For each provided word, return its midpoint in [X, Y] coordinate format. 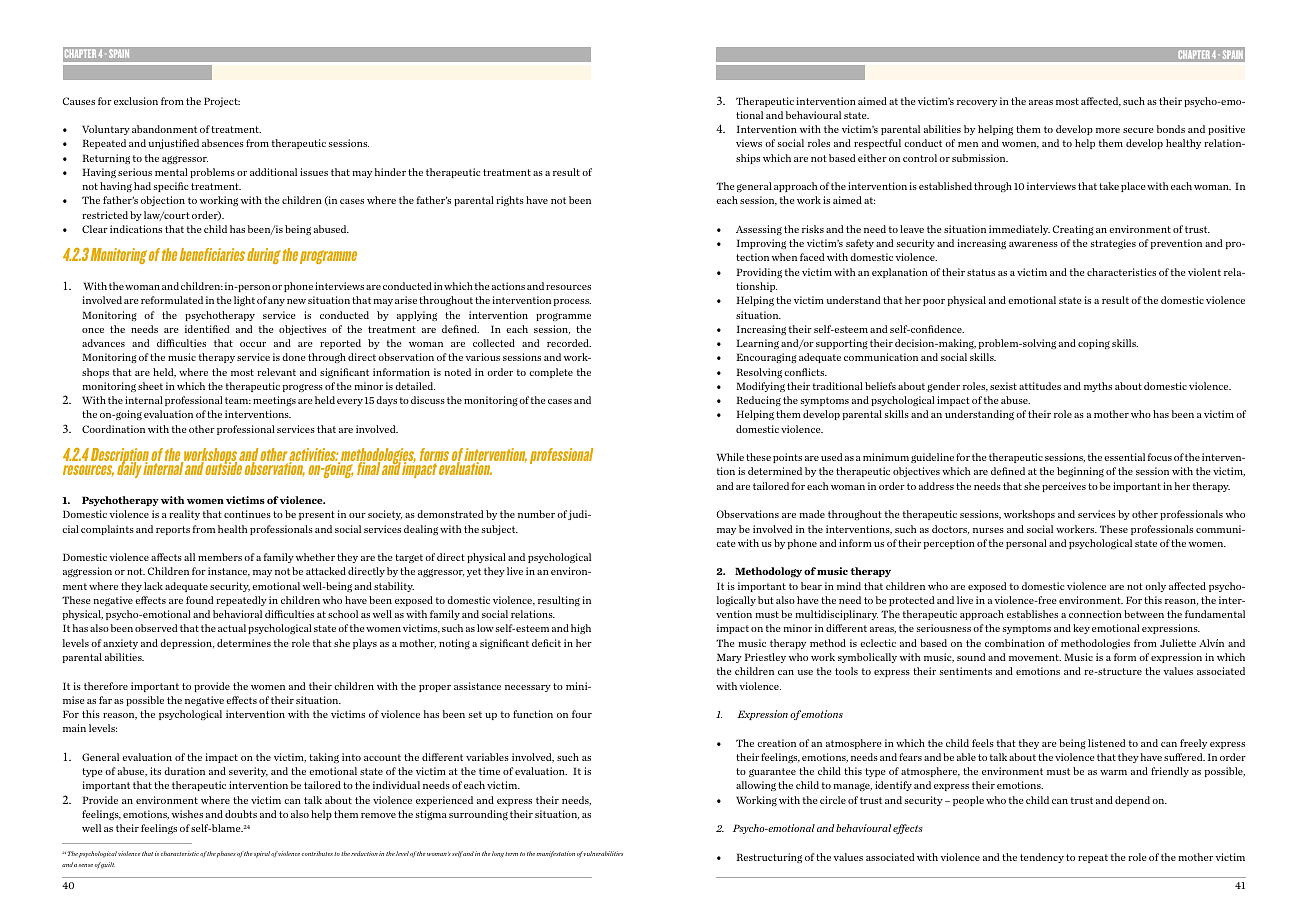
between [1144, 614]
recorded [569, 343]
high [581, 629]
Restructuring [769, 858]
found [200, 600]
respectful [877, 144]
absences [223, 143]
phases [226, 854]
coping [1094, 344]
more [1108, 130]
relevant [276, 372]
